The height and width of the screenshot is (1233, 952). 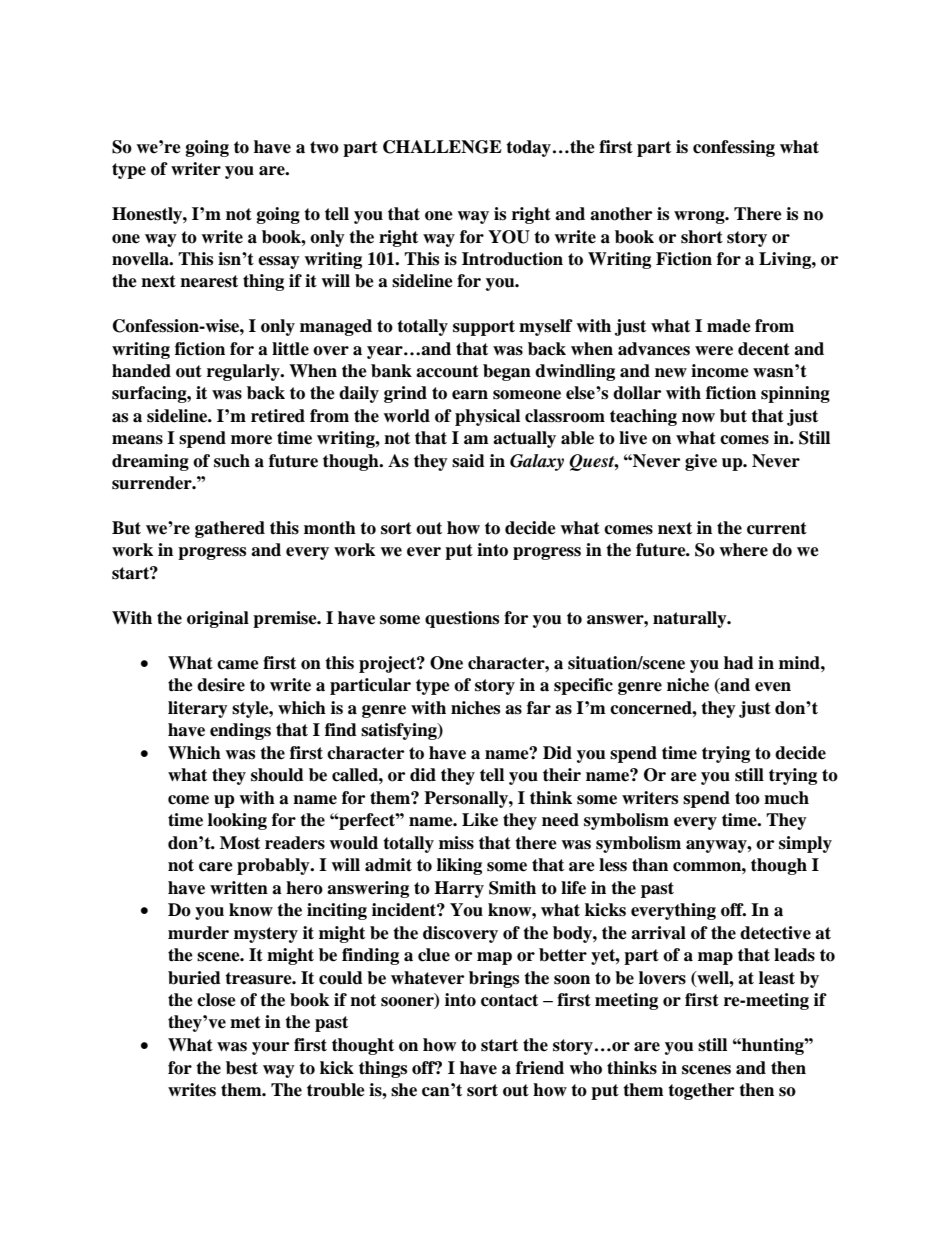 I want to click on friend, so click(x=540, y=1068).
